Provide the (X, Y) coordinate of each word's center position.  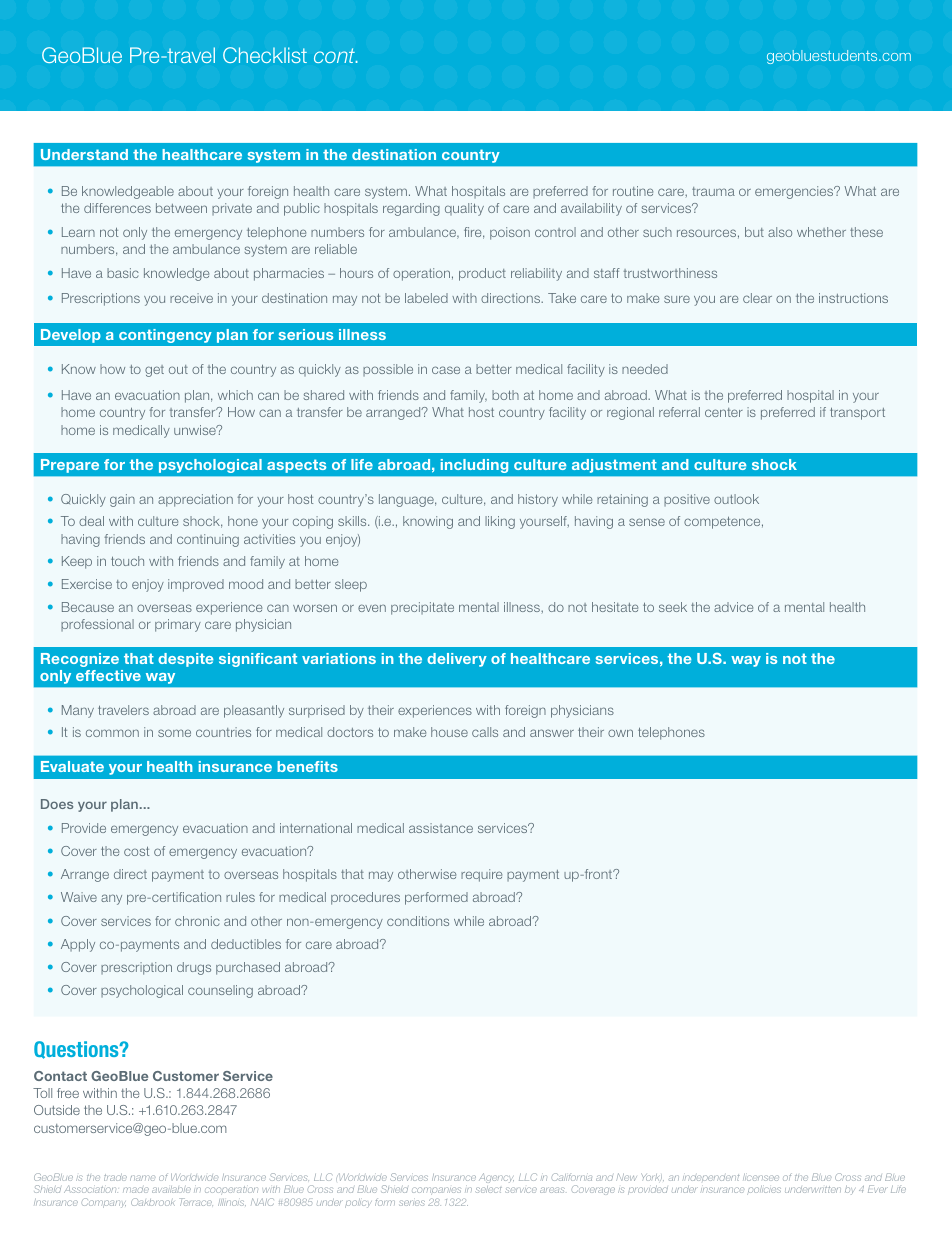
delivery (457, 660)
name (142, 1178)
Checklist (265, 55)
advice (733, 607)
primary (178, 625)
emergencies (795, 192)
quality (464, 209)
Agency (496, 1178)
